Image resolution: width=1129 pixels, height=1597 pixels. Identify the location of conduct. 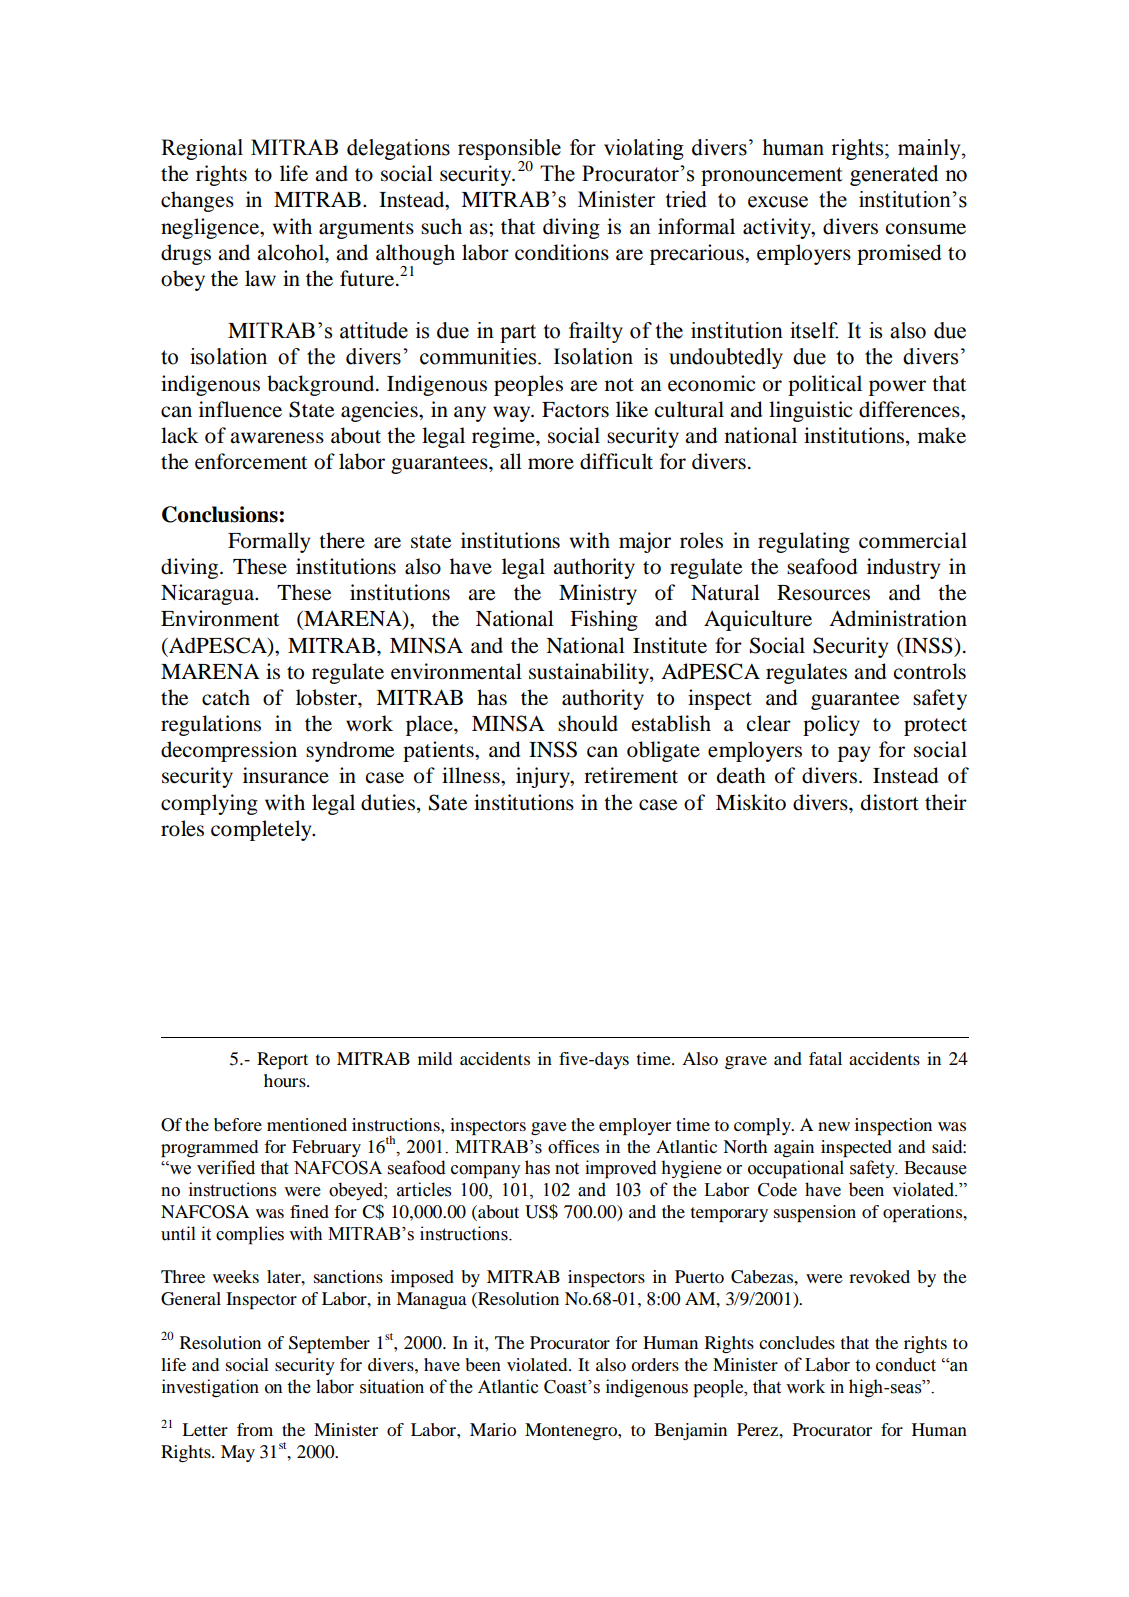
(906, 1364).
